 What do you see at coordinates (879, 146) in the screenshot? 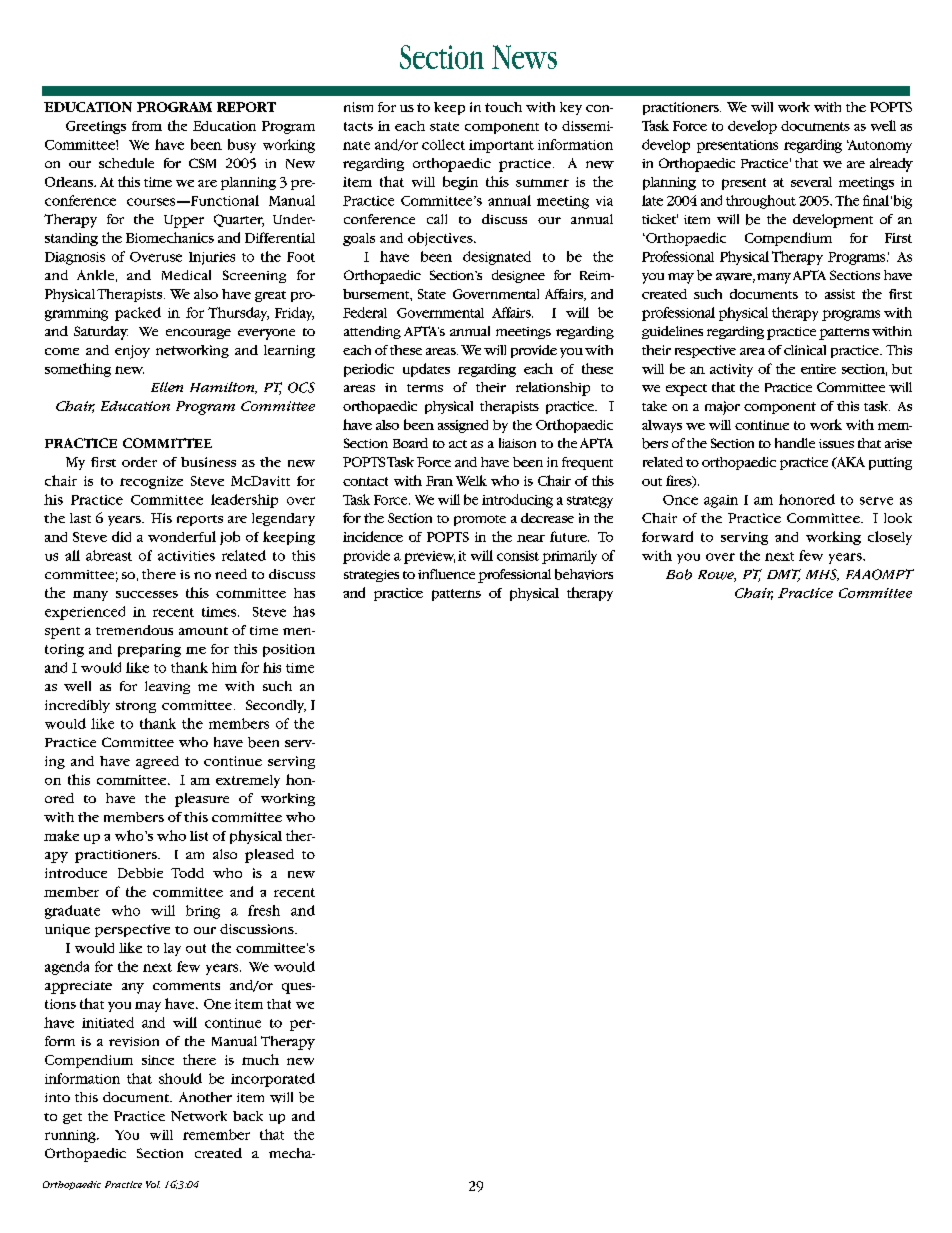
I see `Autonomy` at bounding box center [879, 146].
